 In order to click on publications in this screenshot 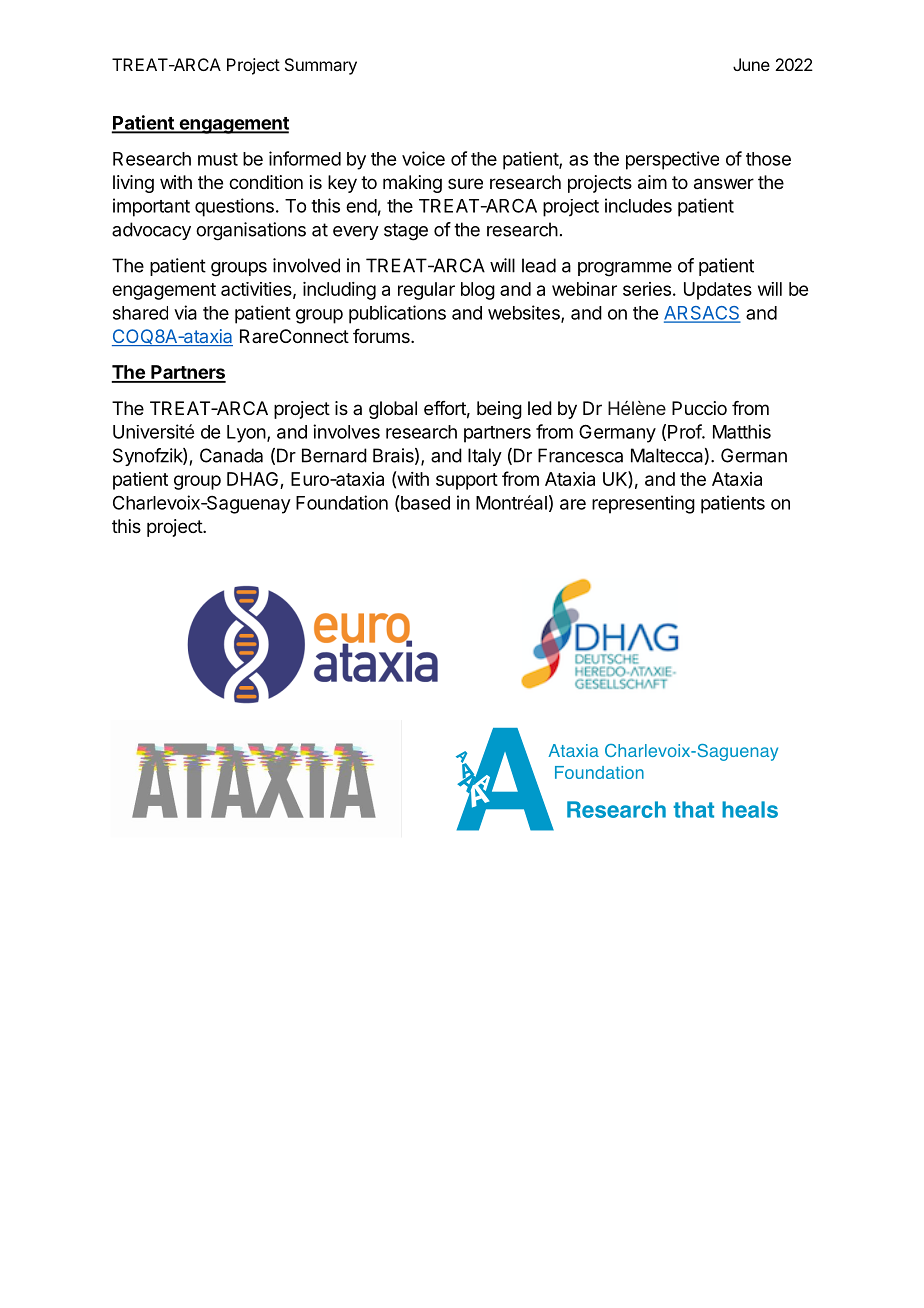, I will do `click(397, 314)`.
